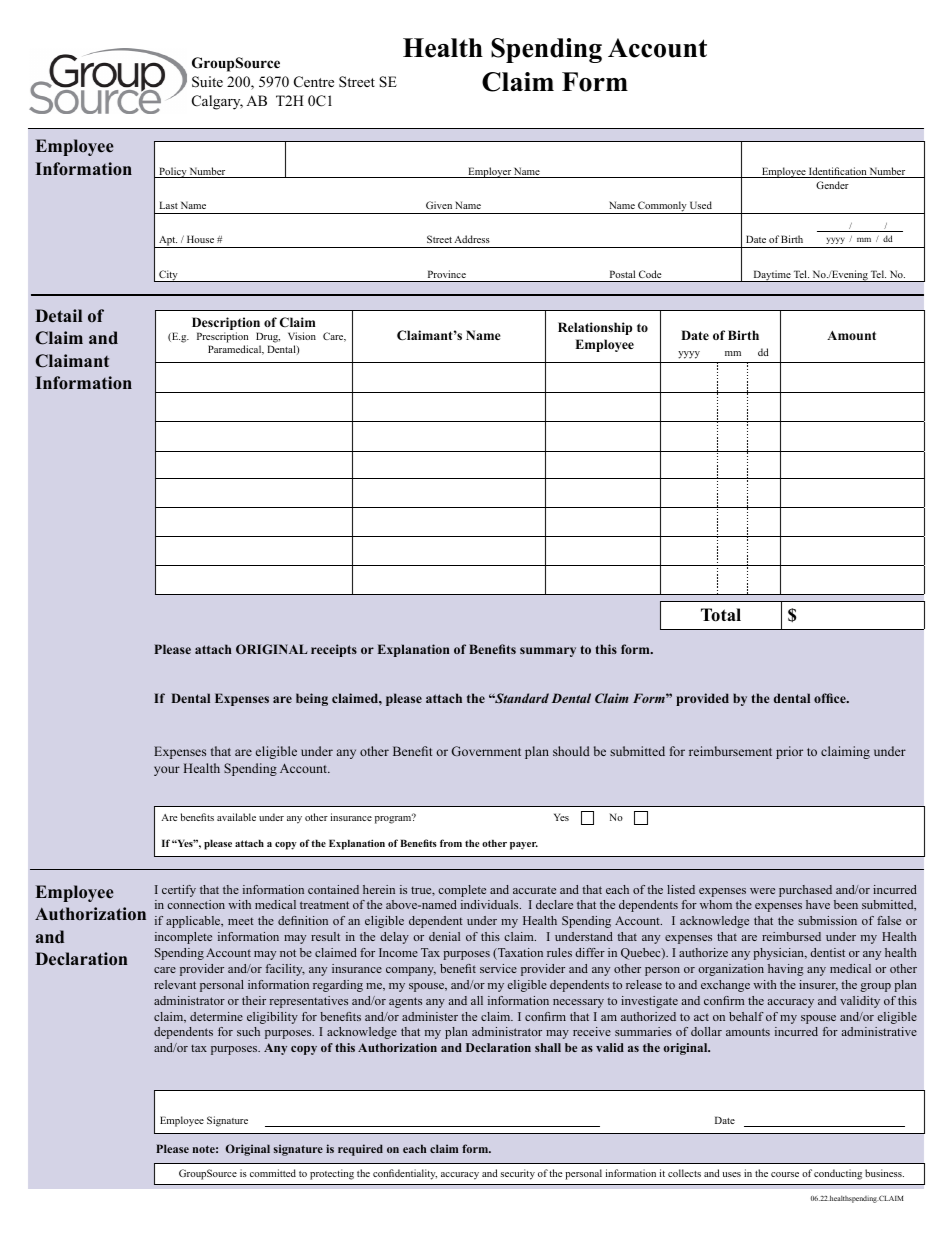  I want to click on committed, so click(273, 1173).
